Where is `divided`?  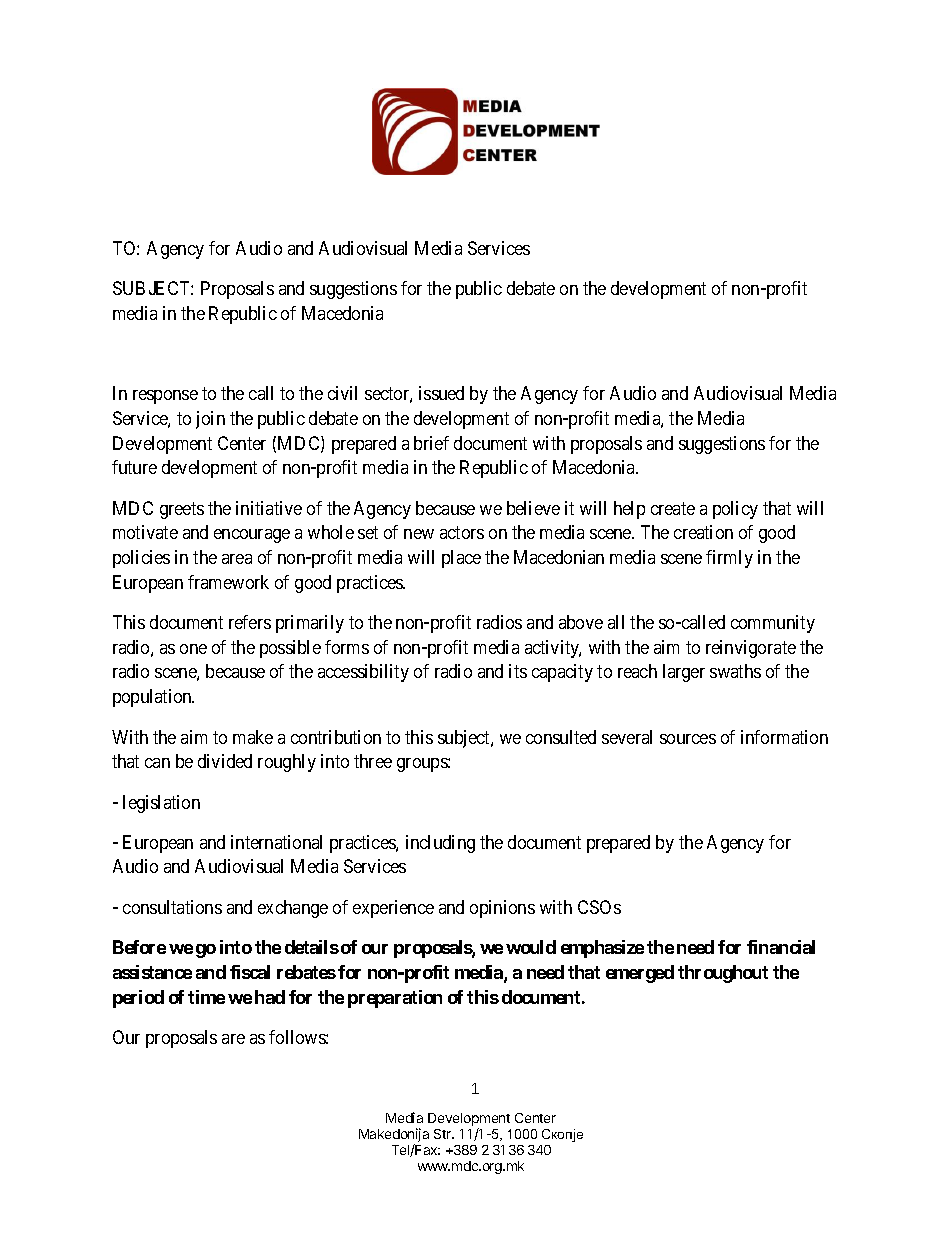 divided is located at coordinates (225, 761).
